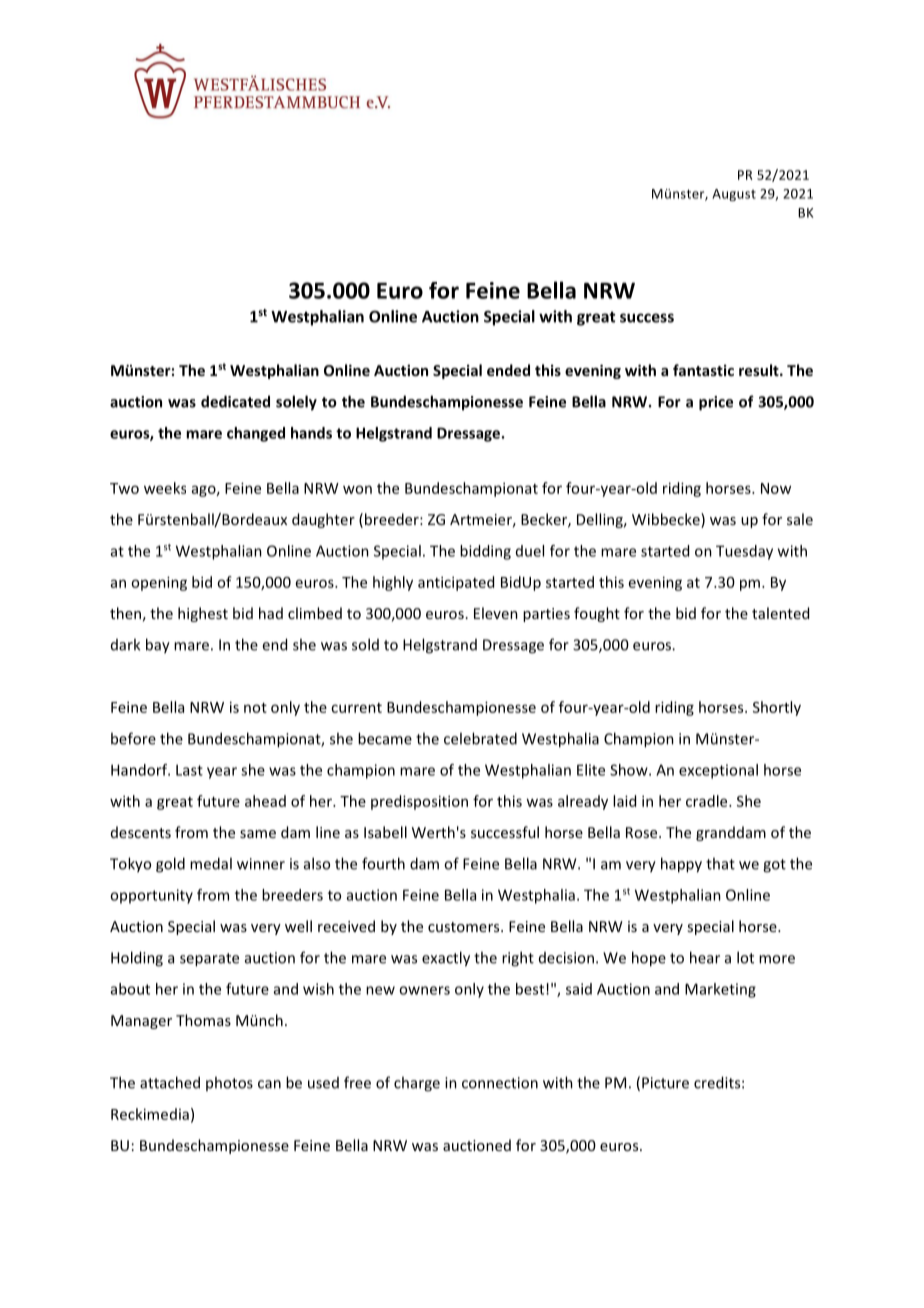 Image resolution: width=924 pixels, height=1308 pixels. I want to click on highest, so click(203, 614).
